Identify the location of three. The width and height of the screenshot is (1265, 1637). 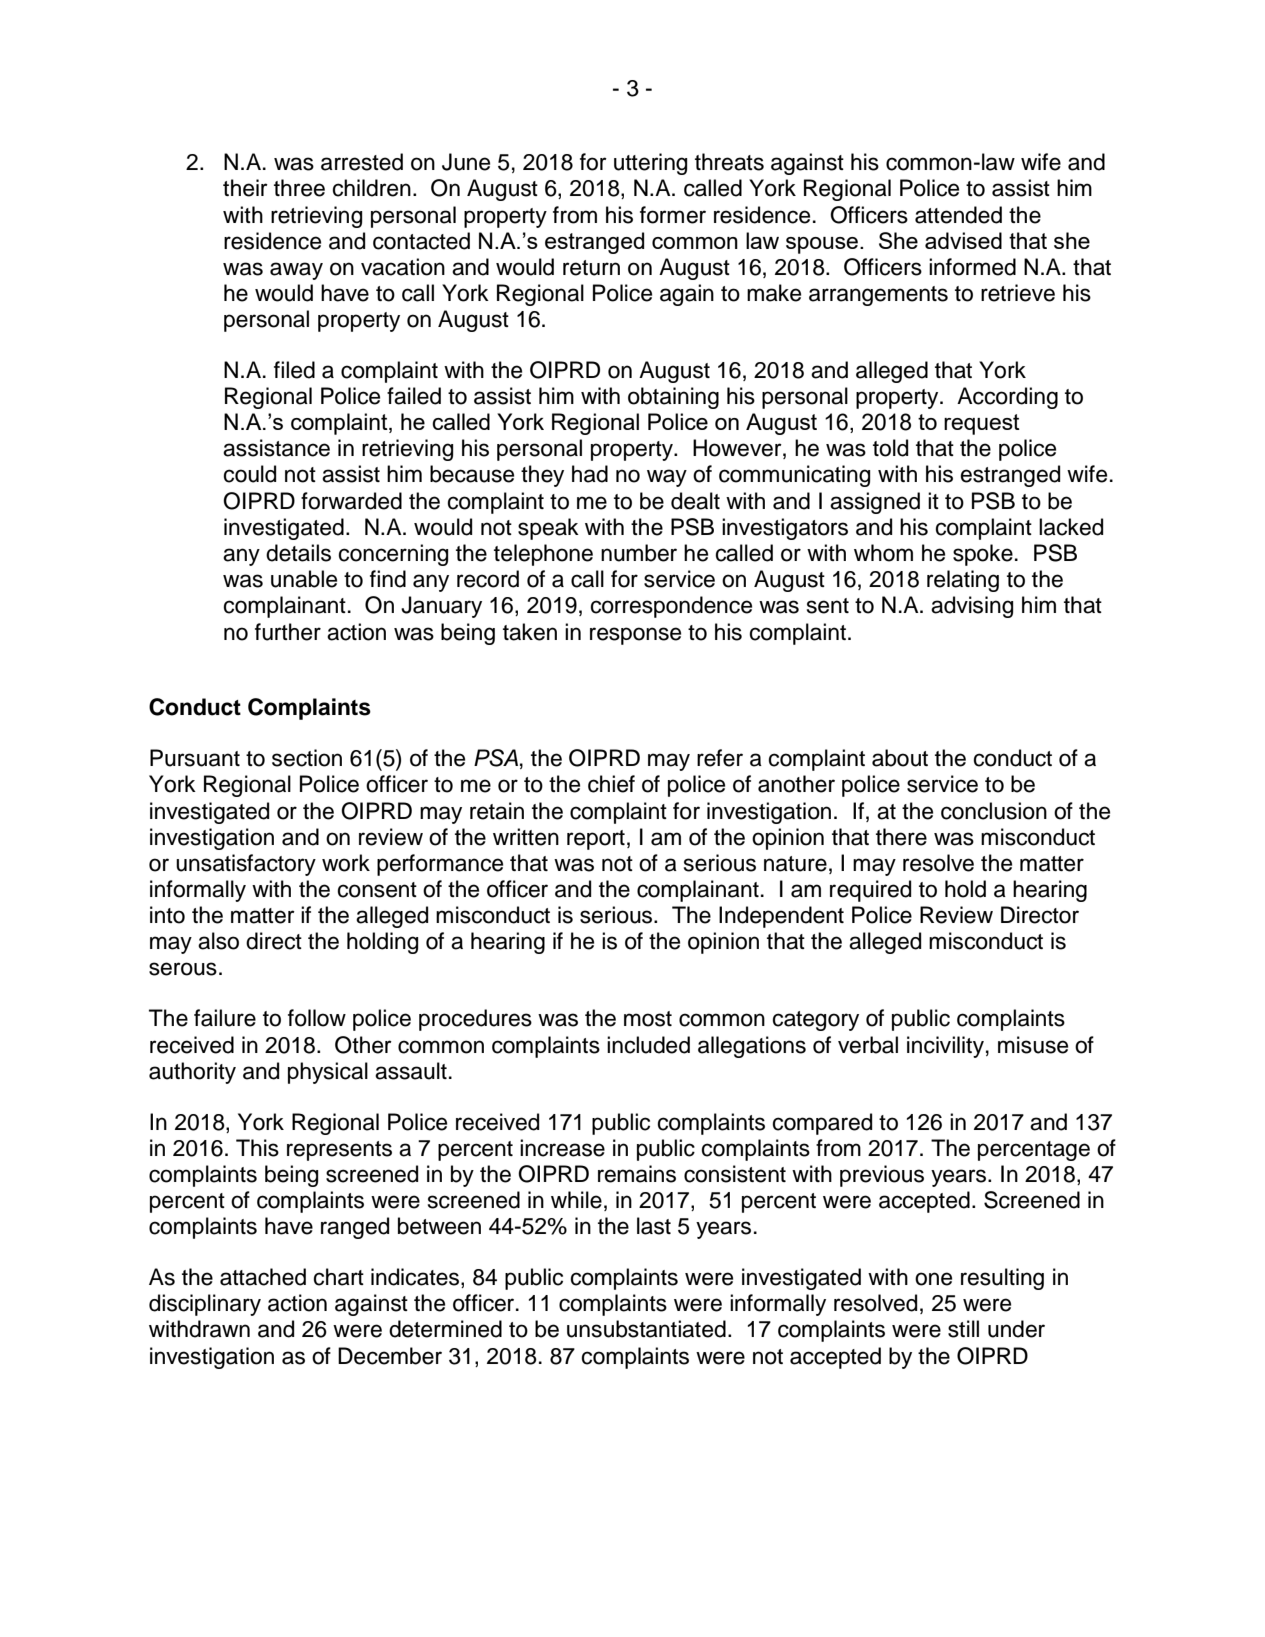
(299, 188).
